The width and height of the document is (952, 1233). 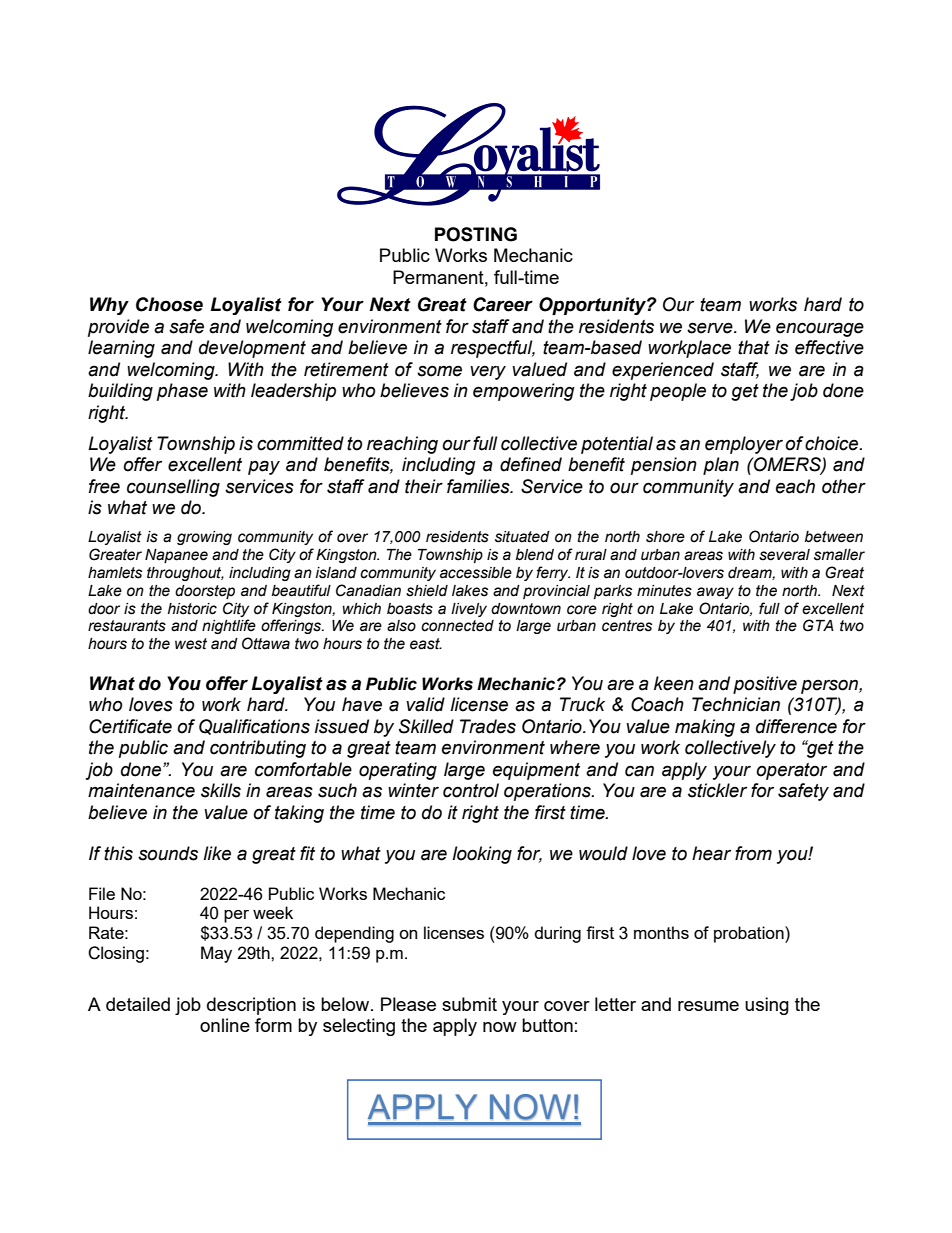 What do you see at coordinates (173, 488) in the document?
I see `counselling` at bounding box center [173, 488].
